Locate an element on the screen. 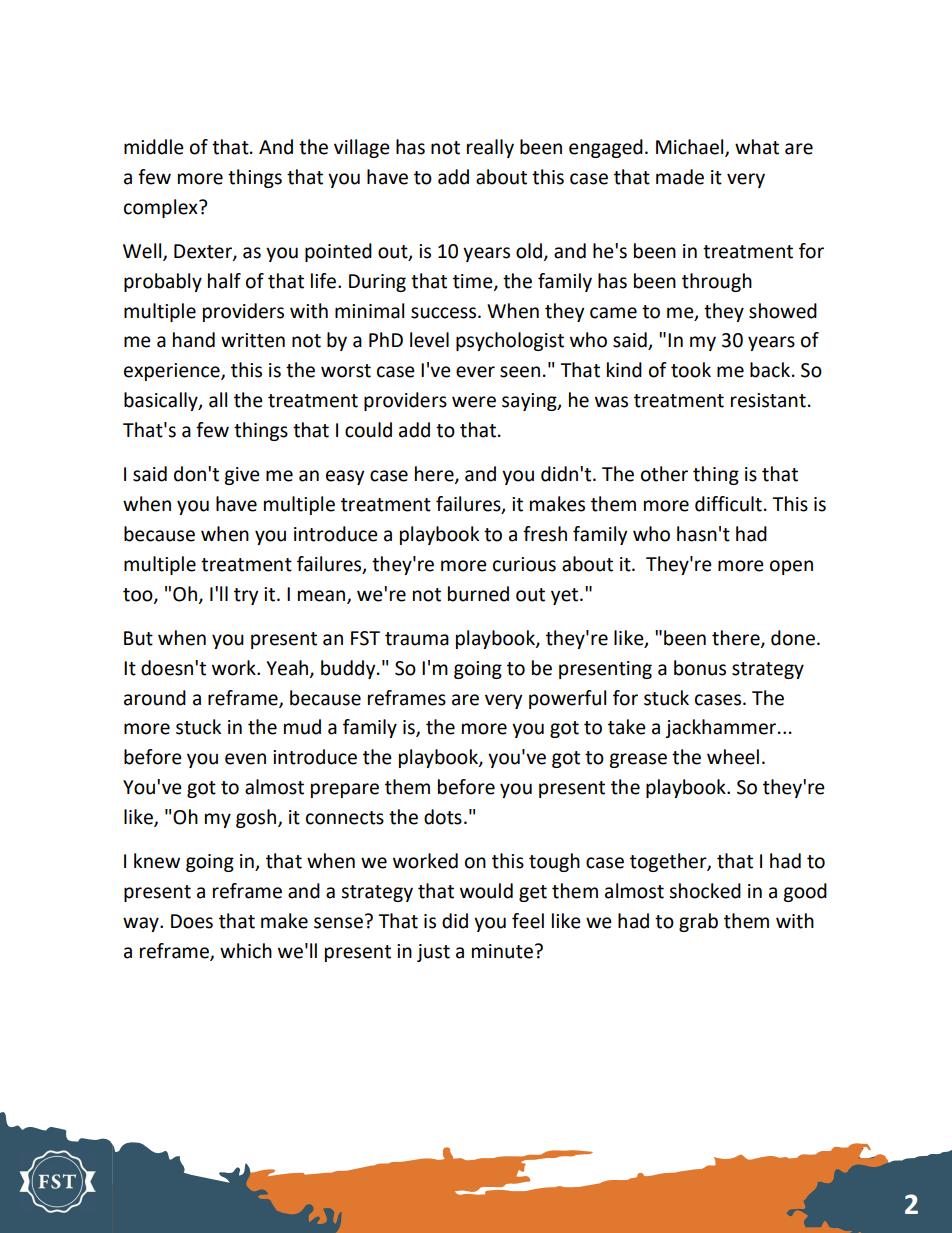  resistant is located at coordinates (768, 400).
